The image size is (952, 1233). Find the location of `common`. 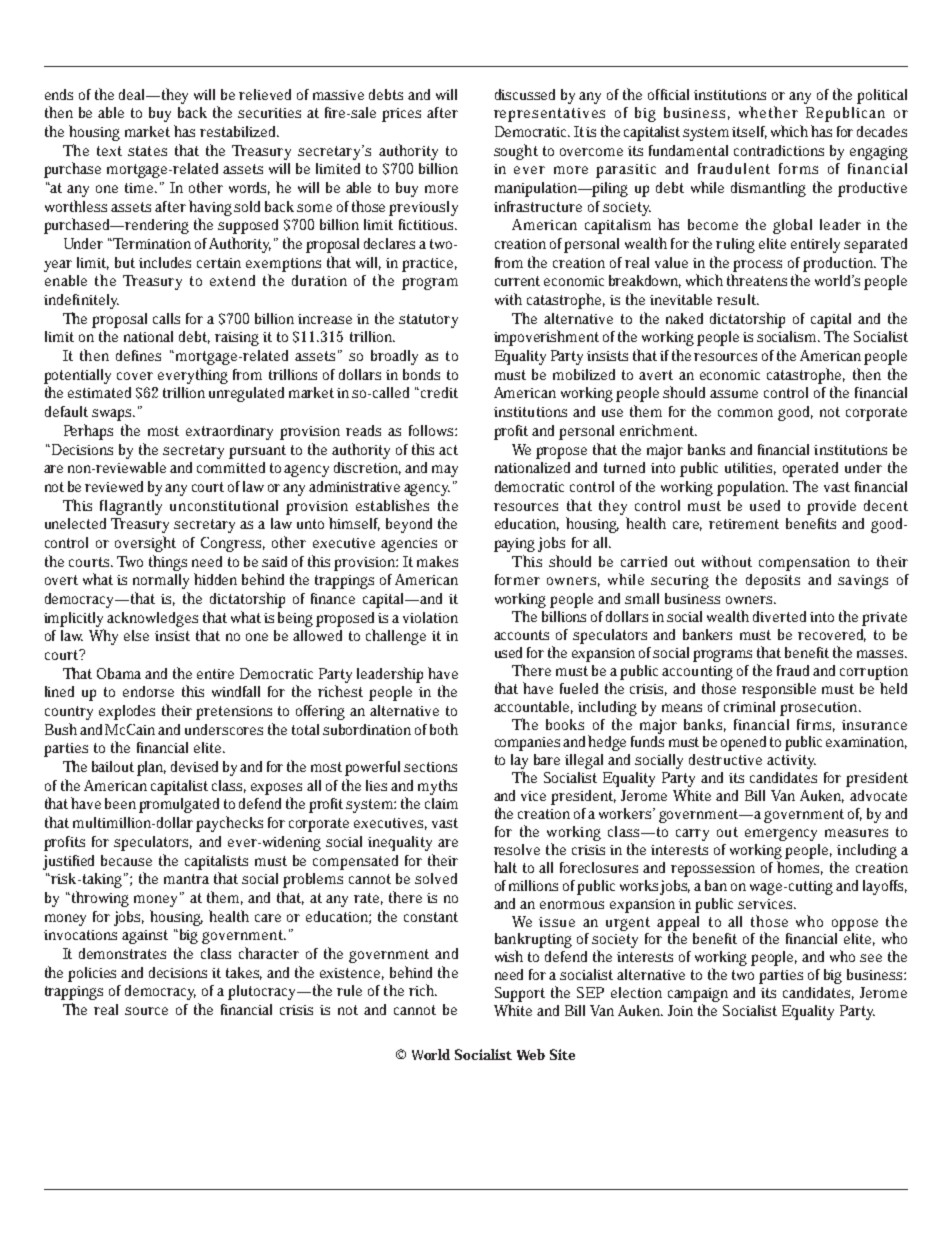

common is located at coordinates (745, 413).
